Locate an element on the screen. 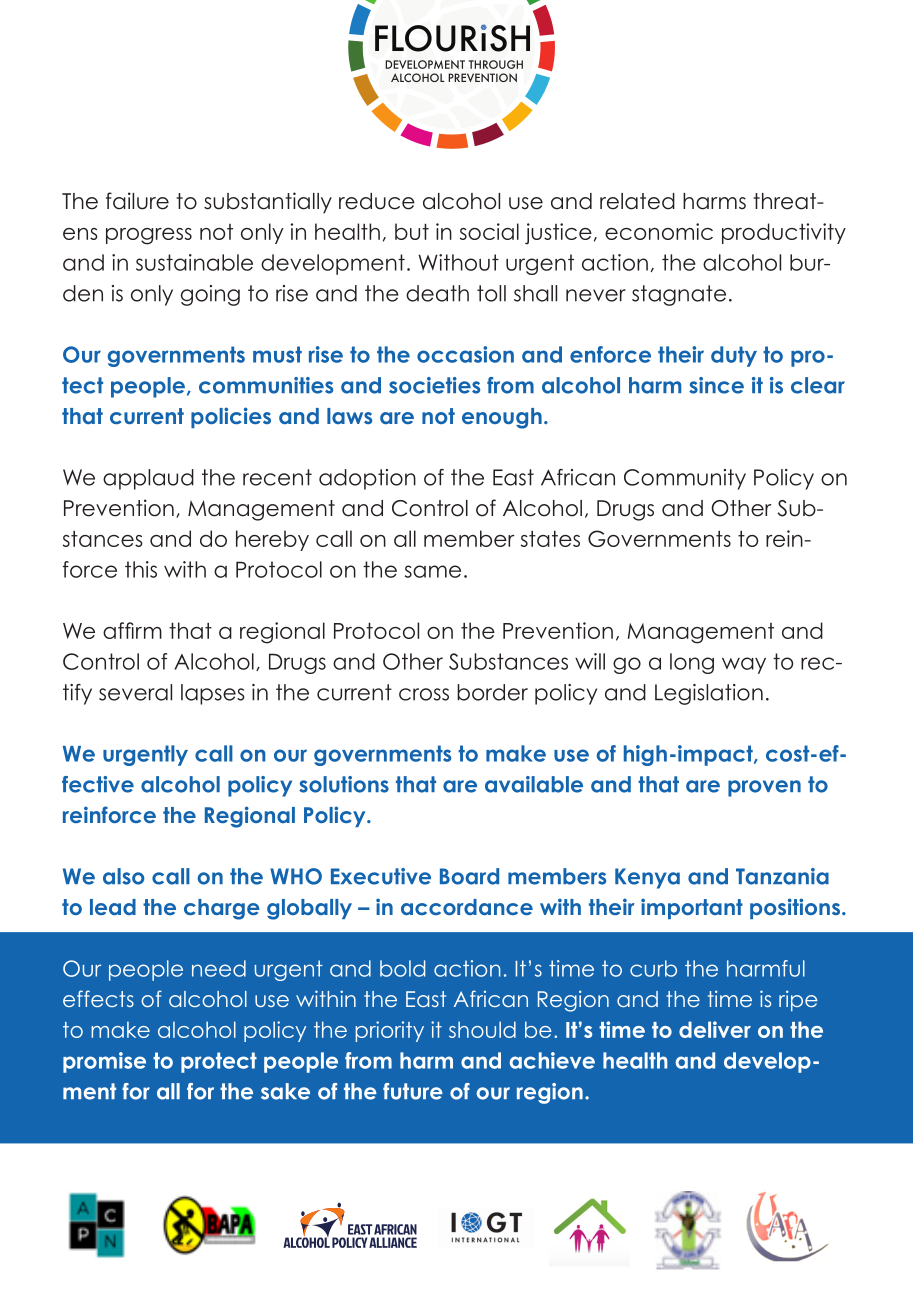  affirm is located at coordinates (132, 630).
